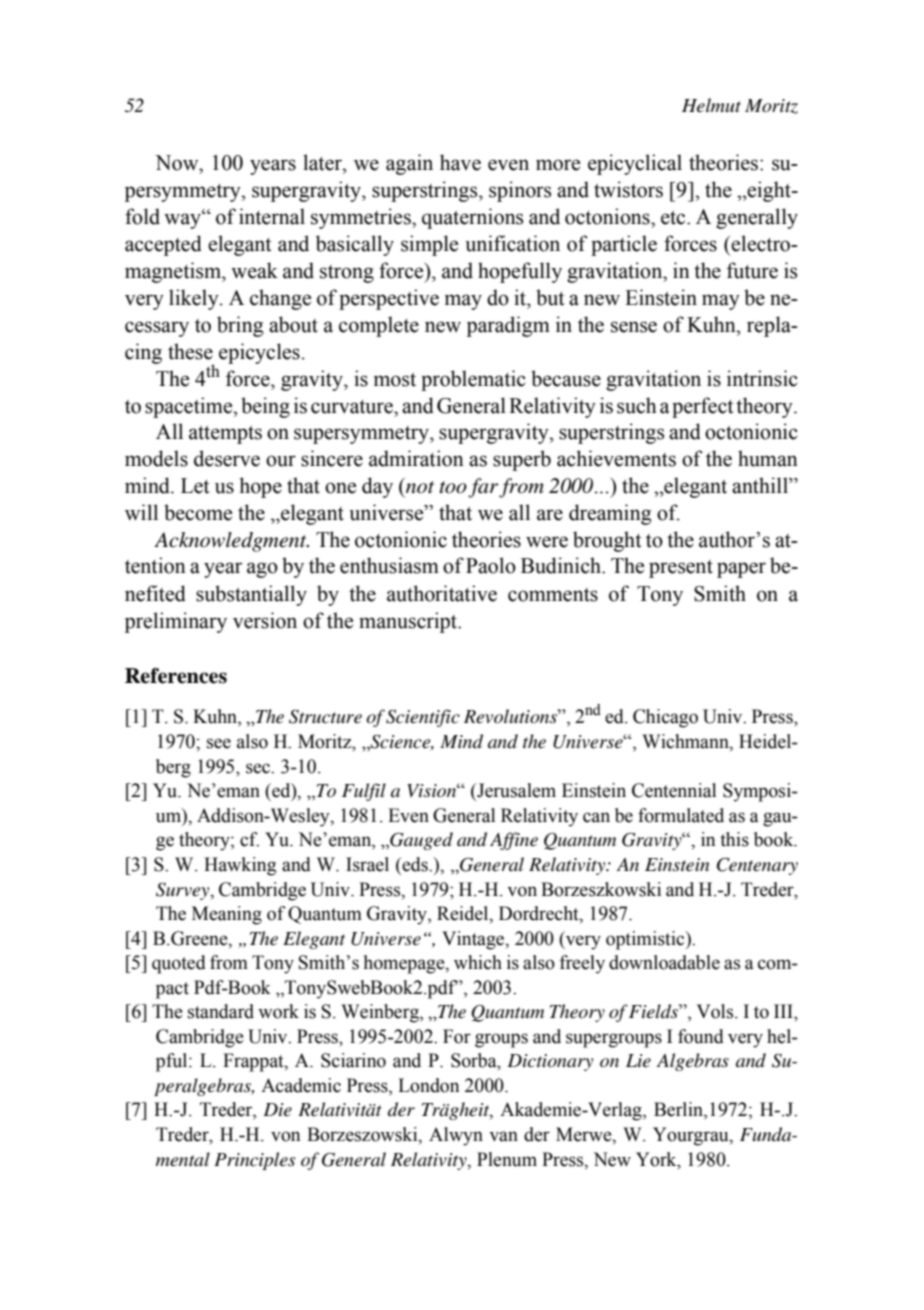  I want to click on paradigm, so click(508, 326).
